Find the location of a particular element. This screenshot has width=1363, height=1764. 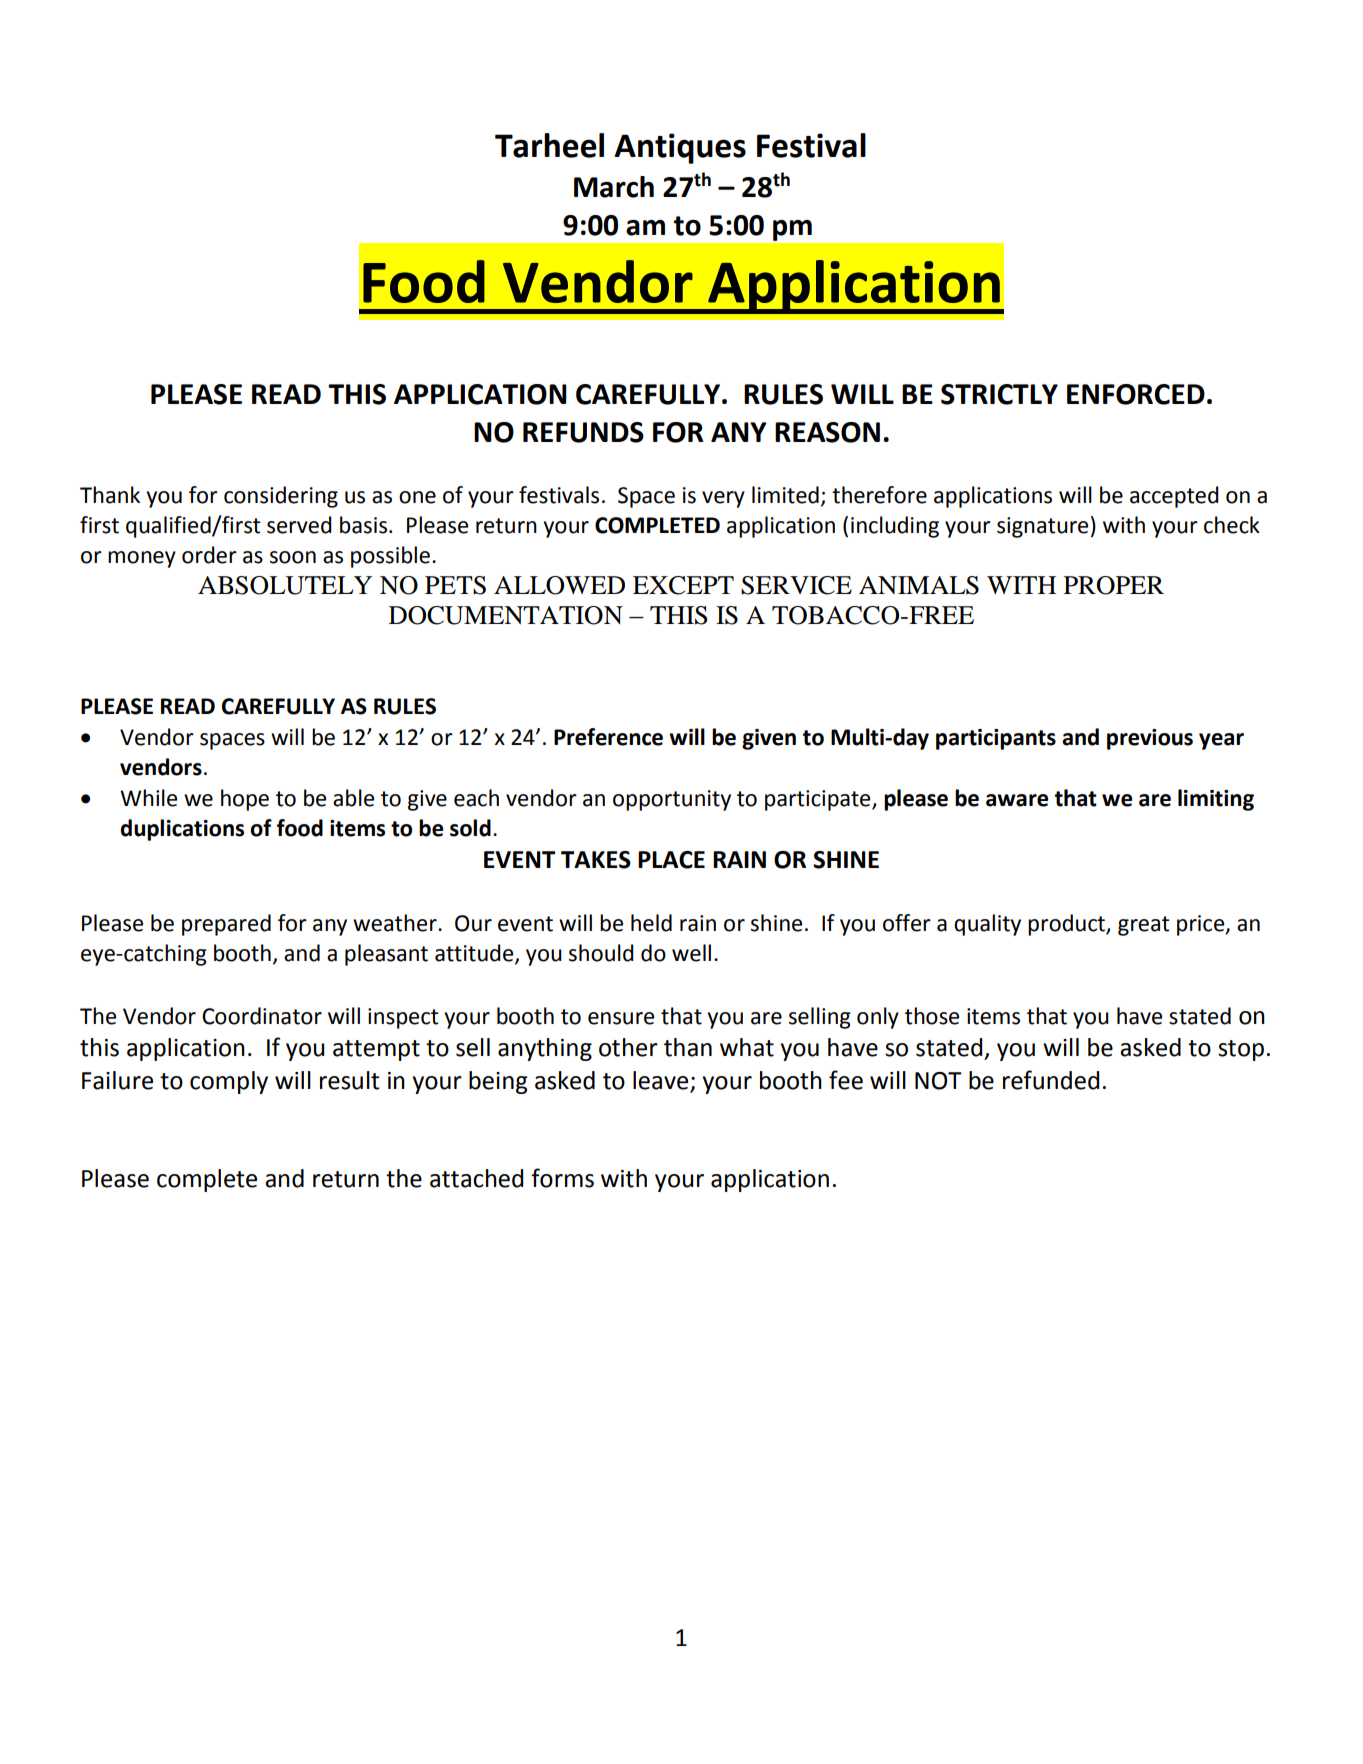

hope is located at coordinates (245, 800).
